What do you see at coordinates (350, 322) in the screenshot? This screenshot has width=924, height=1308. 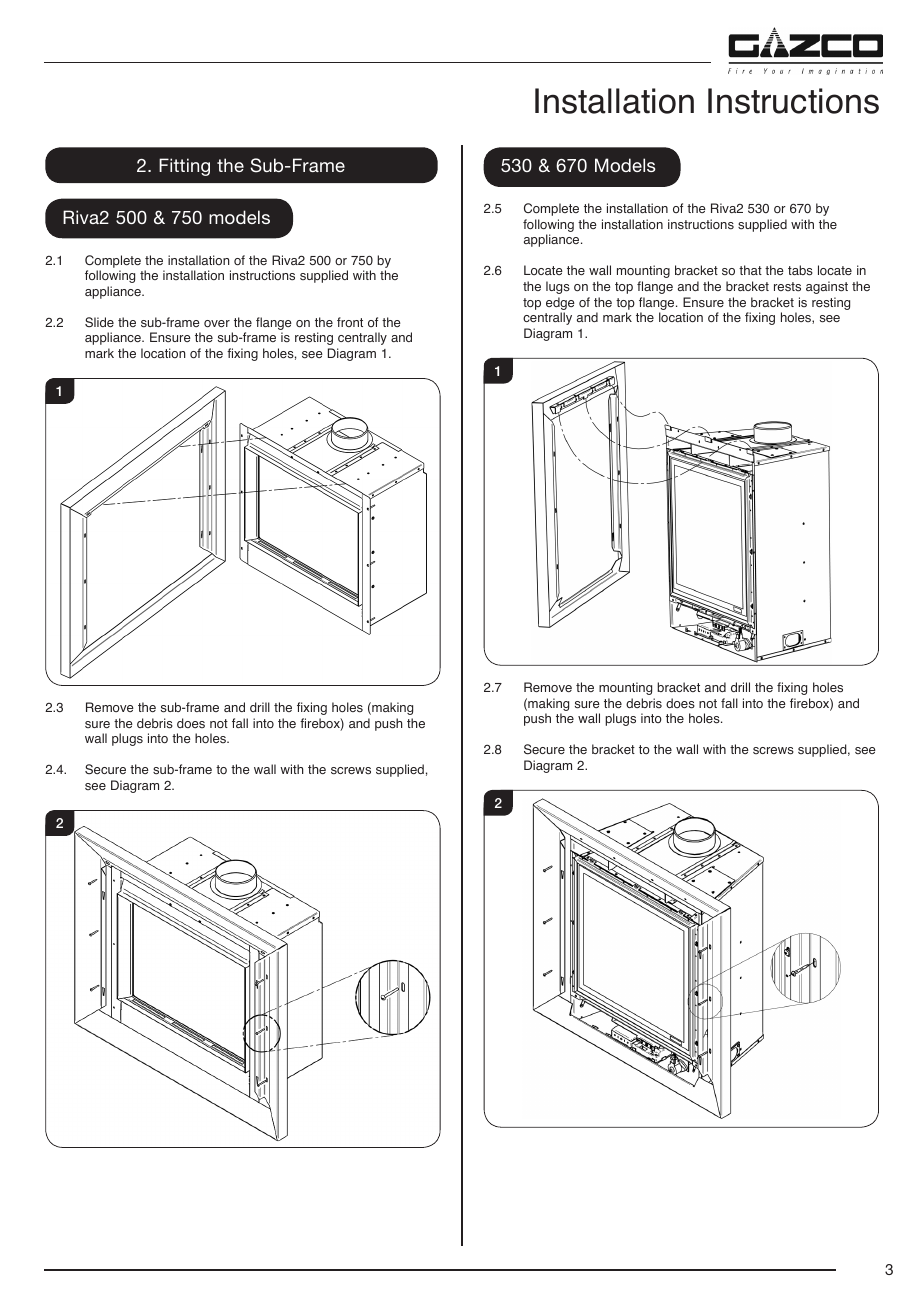 I see `front` at bounding box center [350, 322].
